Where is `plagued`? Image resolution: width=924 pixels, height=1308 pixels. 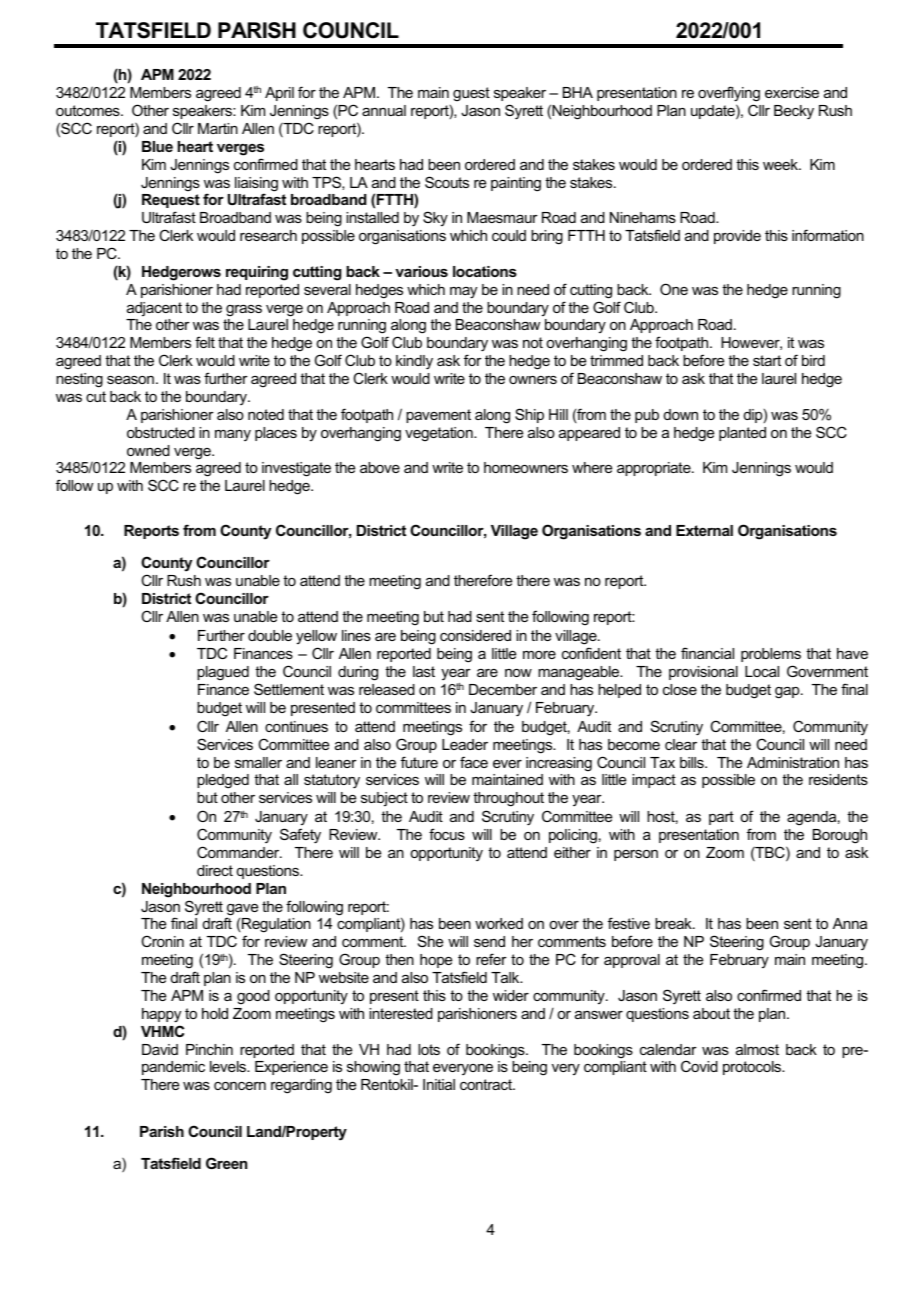 plagued is located at coordinates (223, 673).
